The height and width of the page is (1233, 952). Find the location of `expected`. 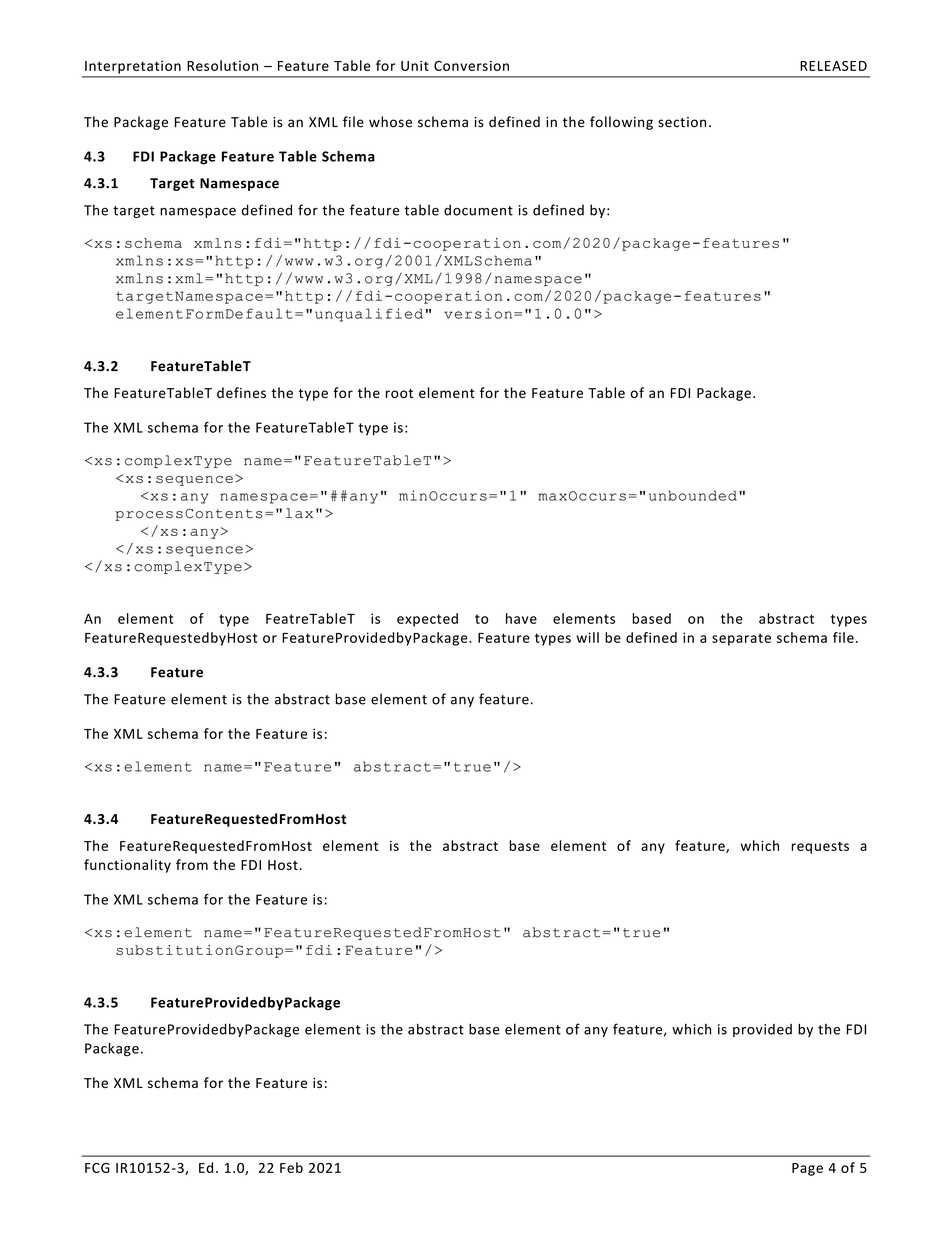

expected is located at coordinates (427, 620).
